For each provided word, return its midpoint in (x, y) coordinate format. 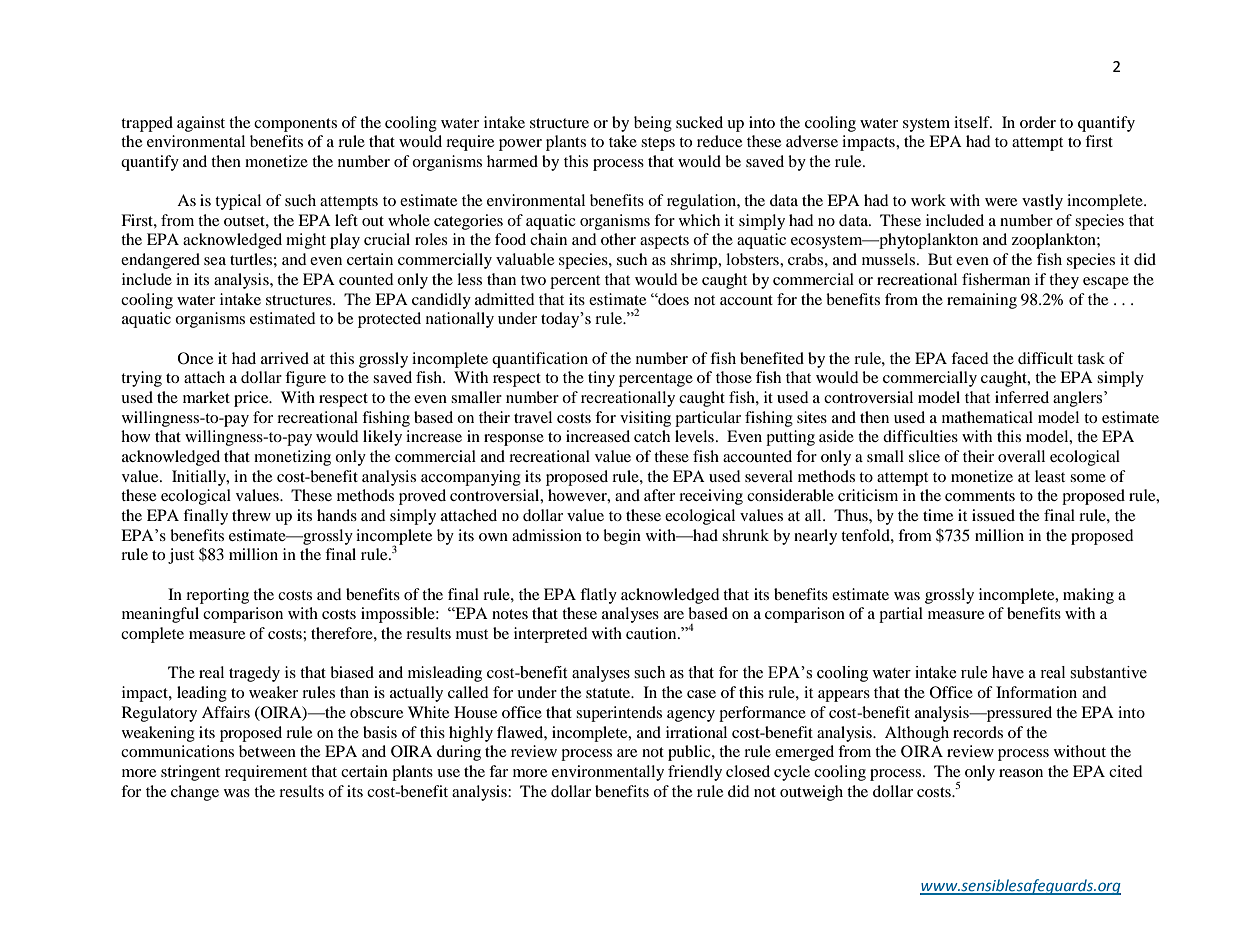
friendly (695, 773)
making (1088, 596)
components (295, 125)
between (267, 751)
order (1038, 122)
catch (652, 436)
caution (652, 633)
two (533, 280)
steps (658, 144)
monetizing (292, 458)
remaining (982, 301)
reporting (217, 596)
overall (1021, 456)
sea (215, 261)
